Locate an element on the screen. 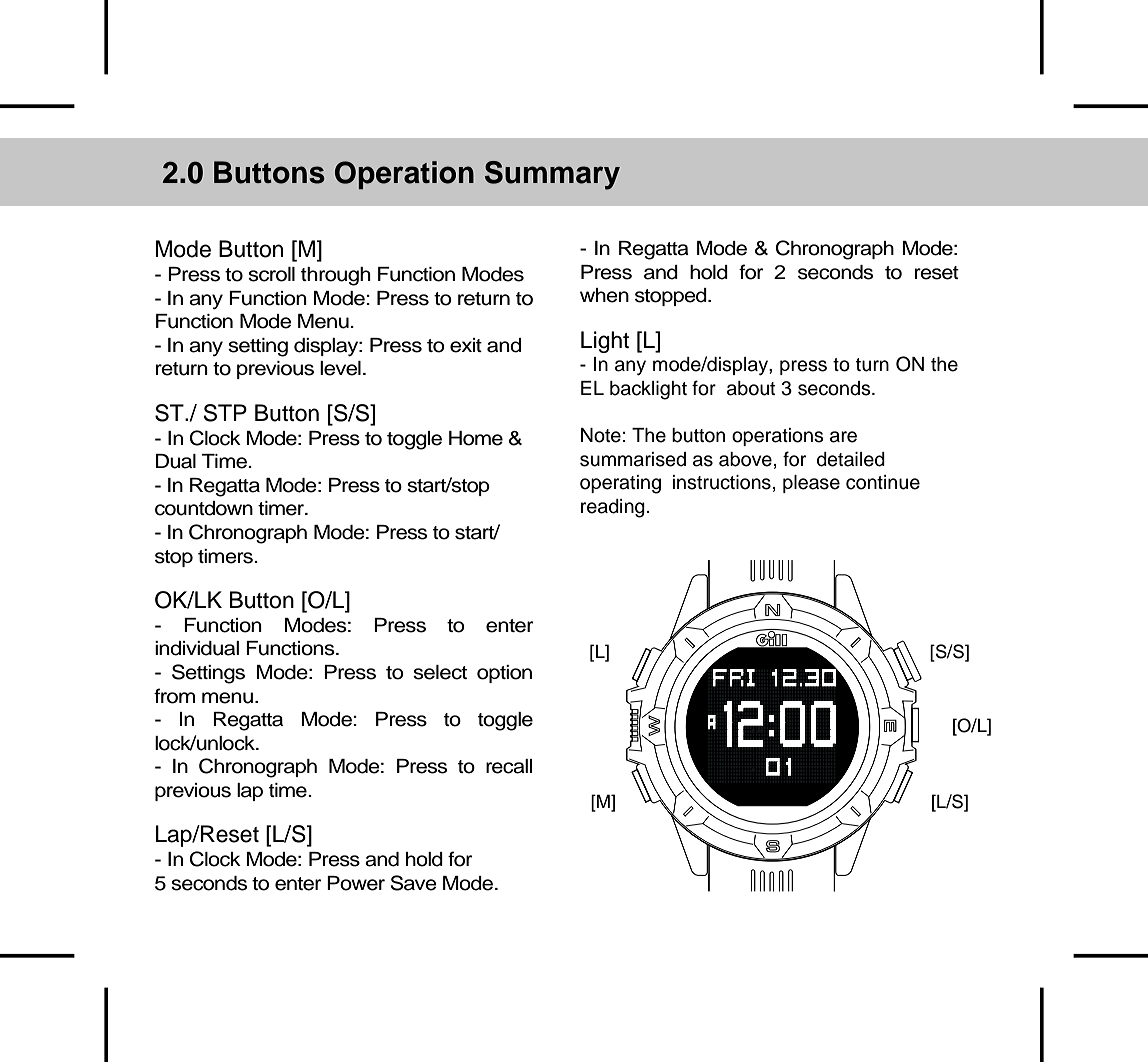  reading is located at coordinates (613, 508).
